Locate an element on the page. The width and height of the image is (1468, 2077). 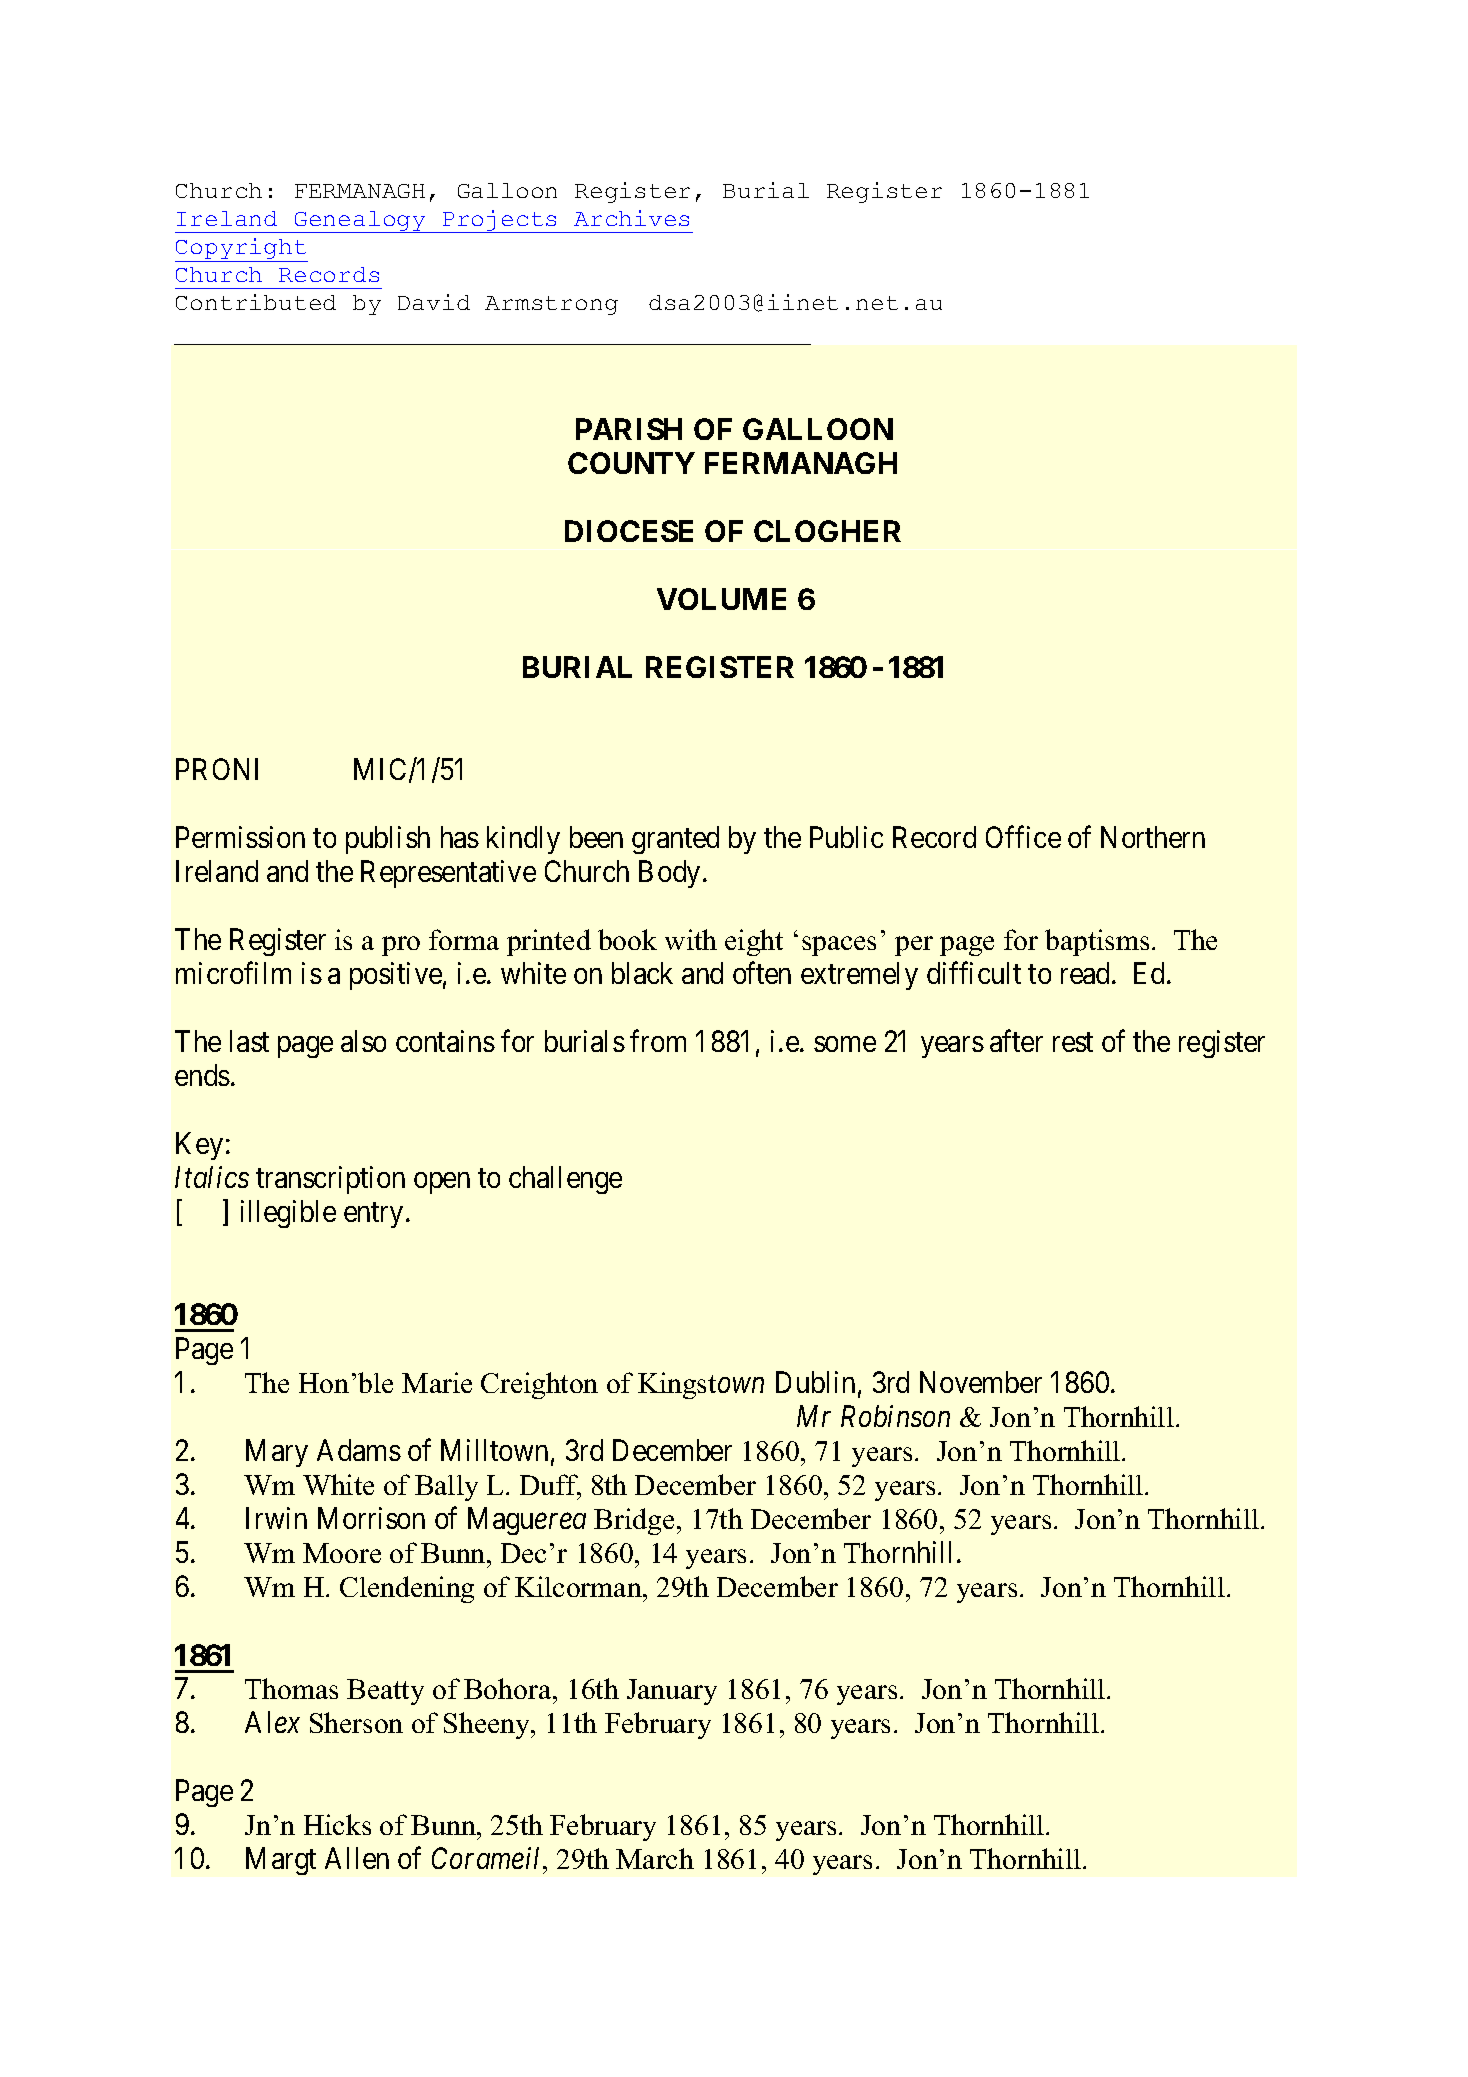
also is located at coordinates (363, 1041).
